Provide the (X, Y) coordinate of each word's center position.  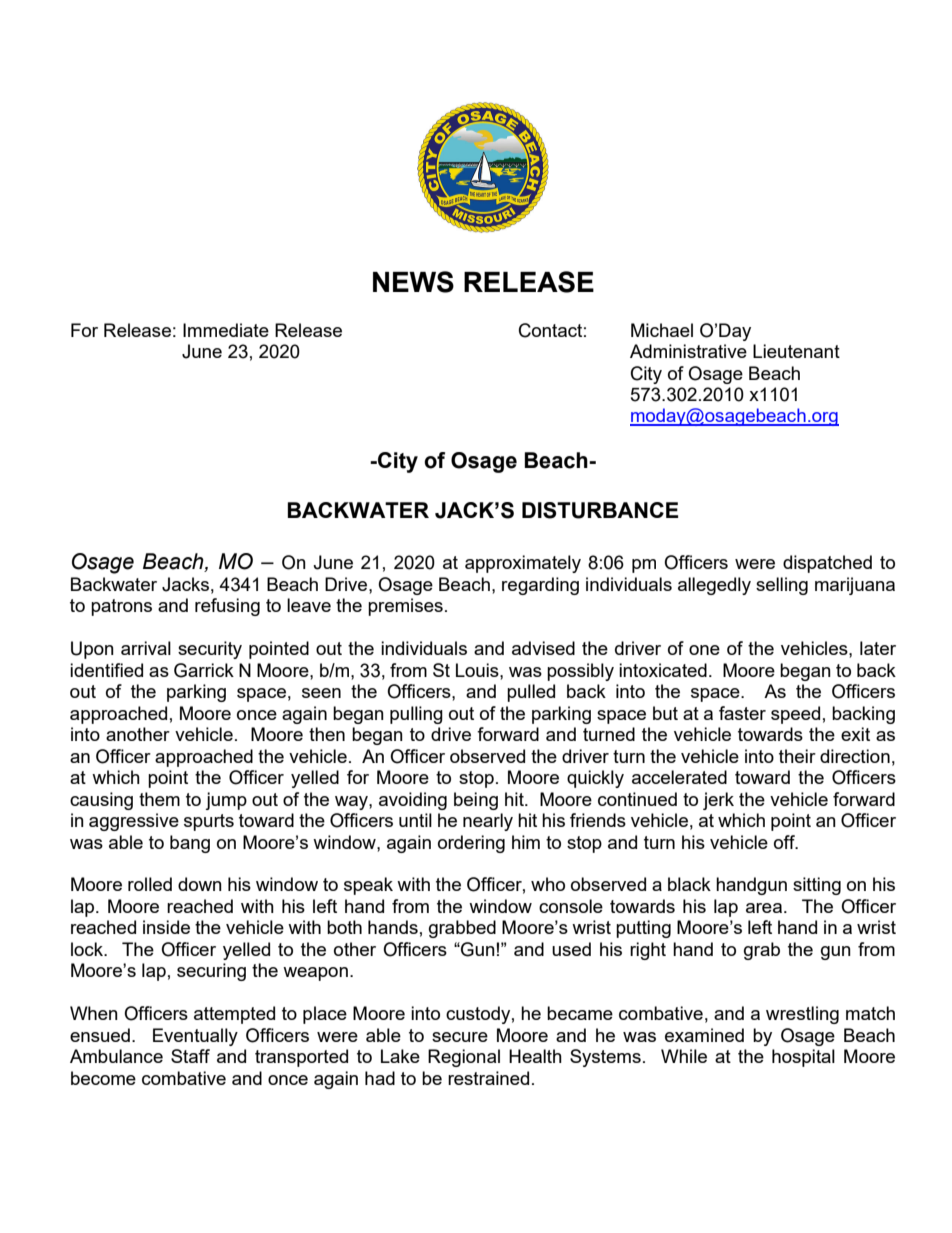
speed (795, 715)
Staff (190, 1056)
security (210, 650)
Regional (464, 1058)
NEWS (413, 282)
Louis (478, 670)
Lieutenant (796, 351)
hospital (803, 1058)
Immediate (226, 330)
